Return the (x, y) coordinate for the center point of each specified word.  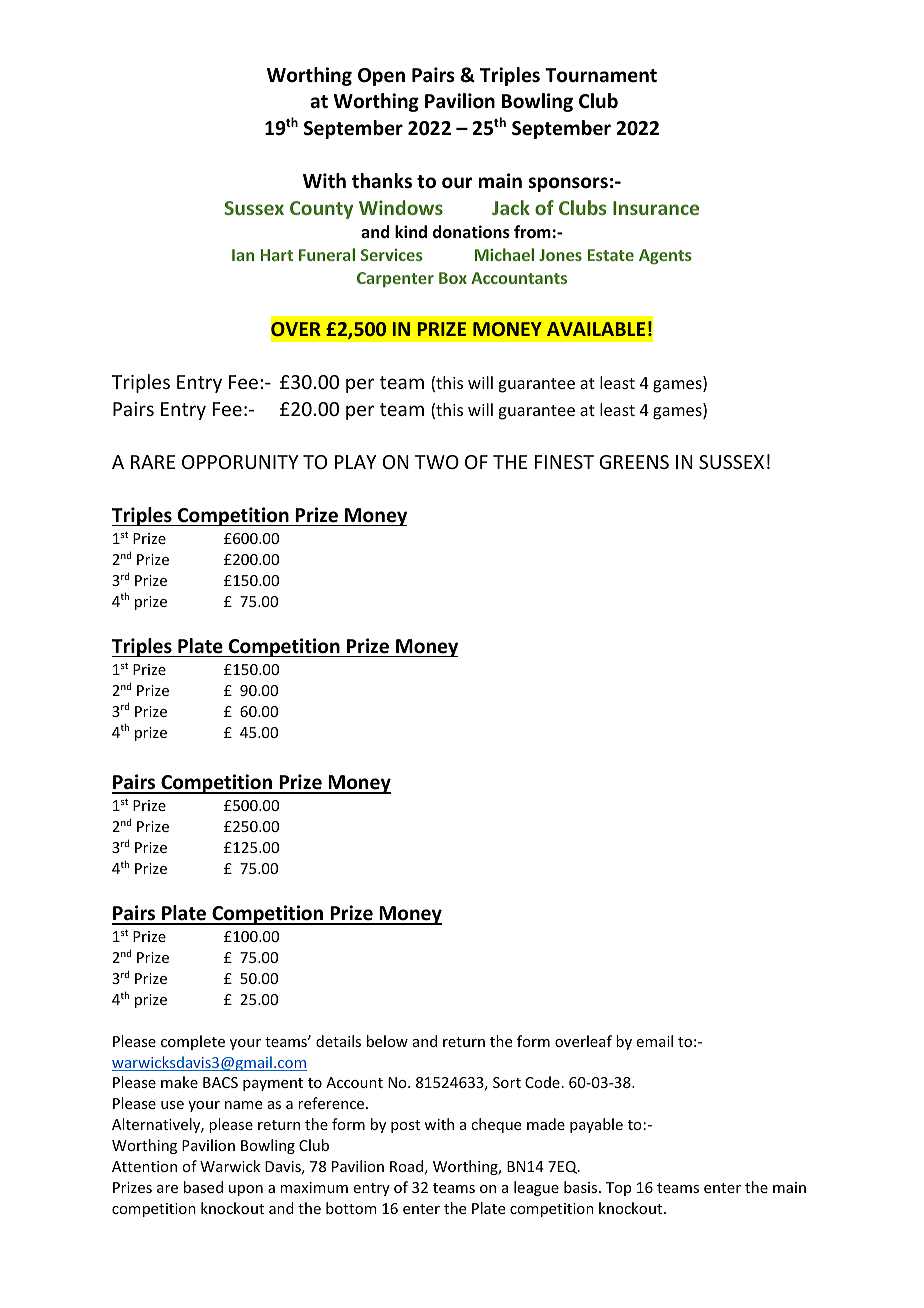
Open (381, 77)
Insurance (656, 208)
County (321, 210)
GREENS (634, 462)
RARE (153, 462)
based (203, 1187)
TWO (437, 462)
